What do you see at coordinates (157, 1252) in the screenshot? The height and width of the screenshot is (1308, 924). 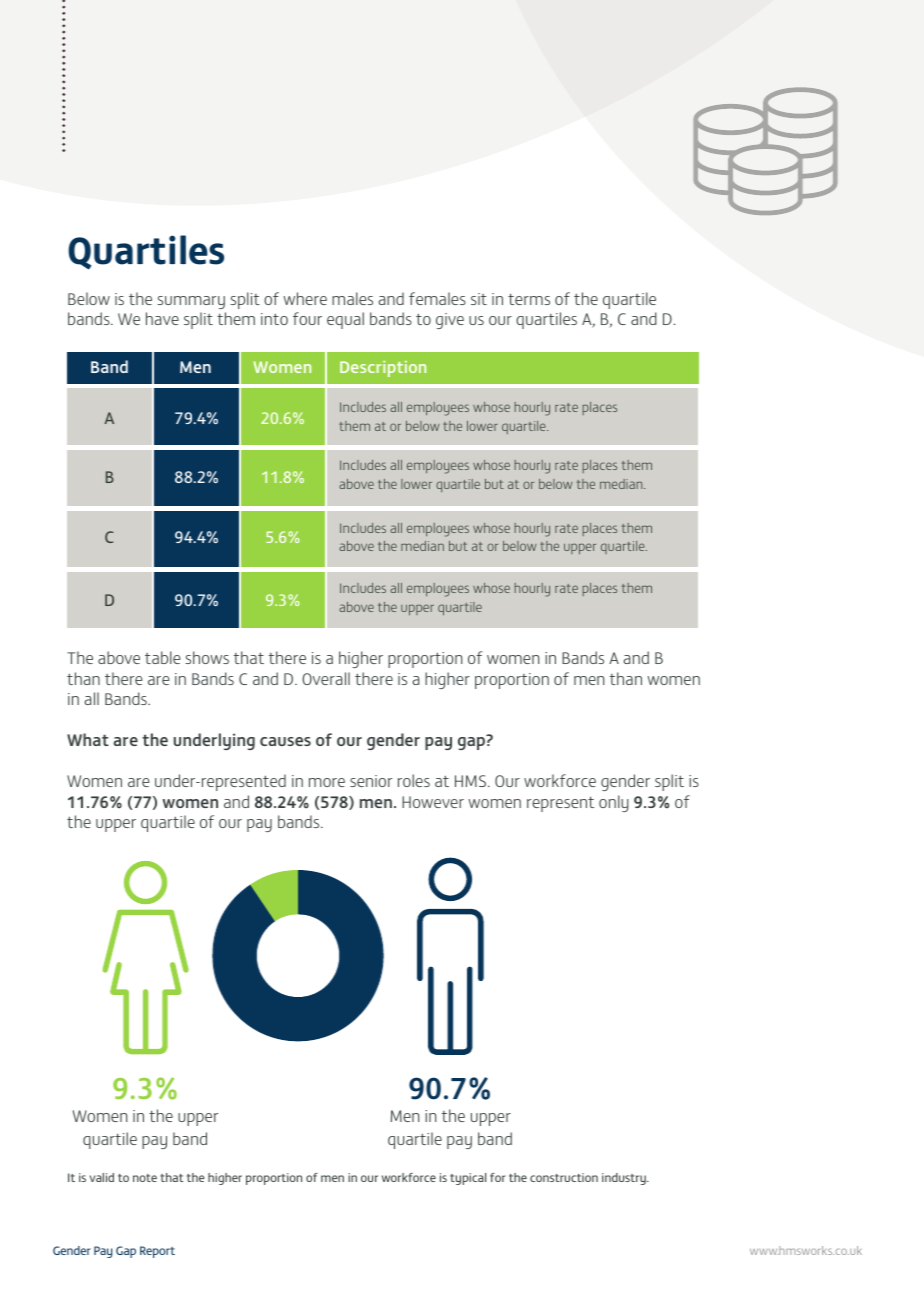 I see `Report` at bounding box center [157, 1252].
